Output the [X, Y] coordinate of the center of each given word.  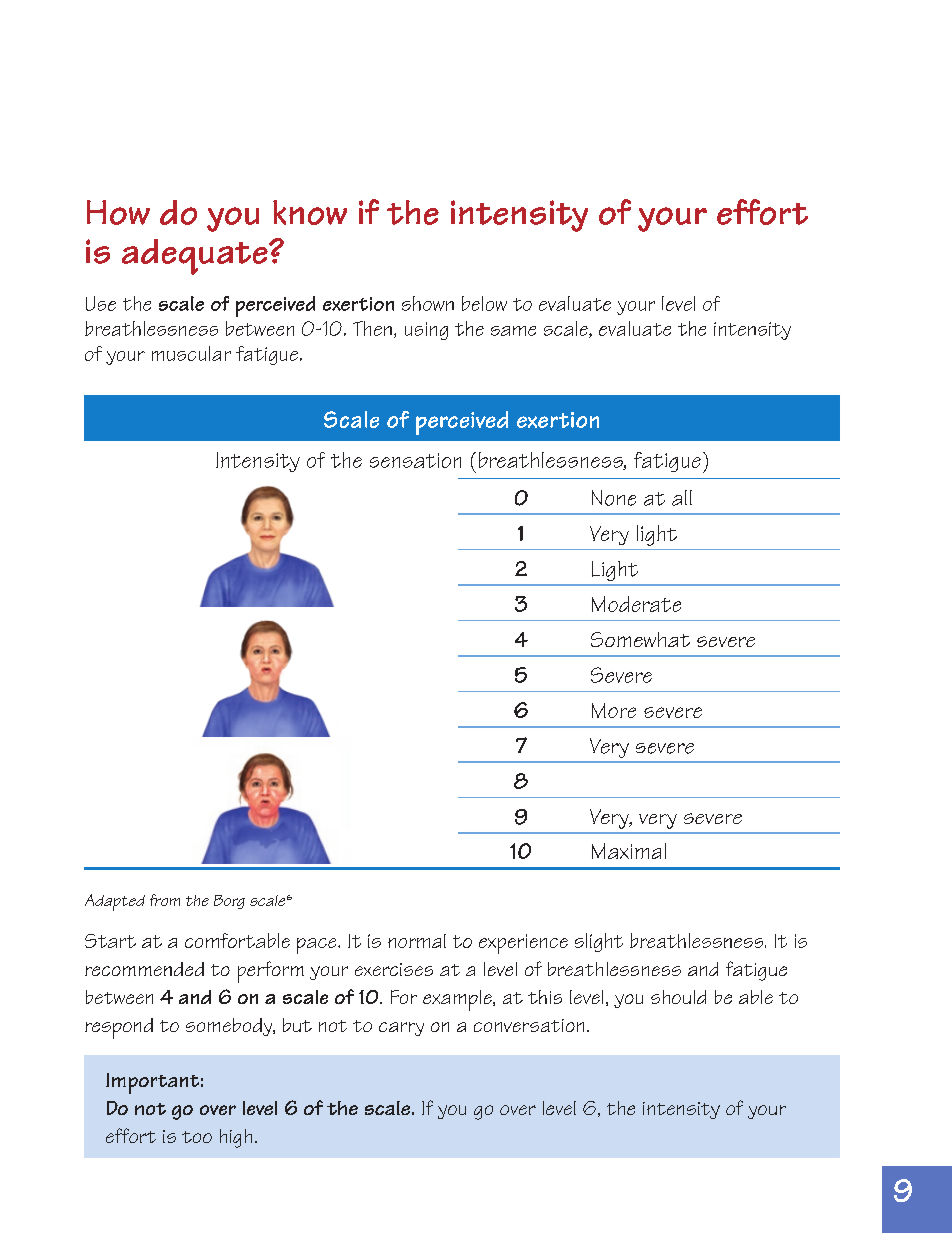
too [197, 1137]
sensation [415, 460]
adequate [196, 257]
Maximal [629, 851]
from [165, 900]
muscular [191, 353]
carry [401, 1029]
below [484, 303]
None [614, 498]
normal [417, 941]
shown [428, 303]
